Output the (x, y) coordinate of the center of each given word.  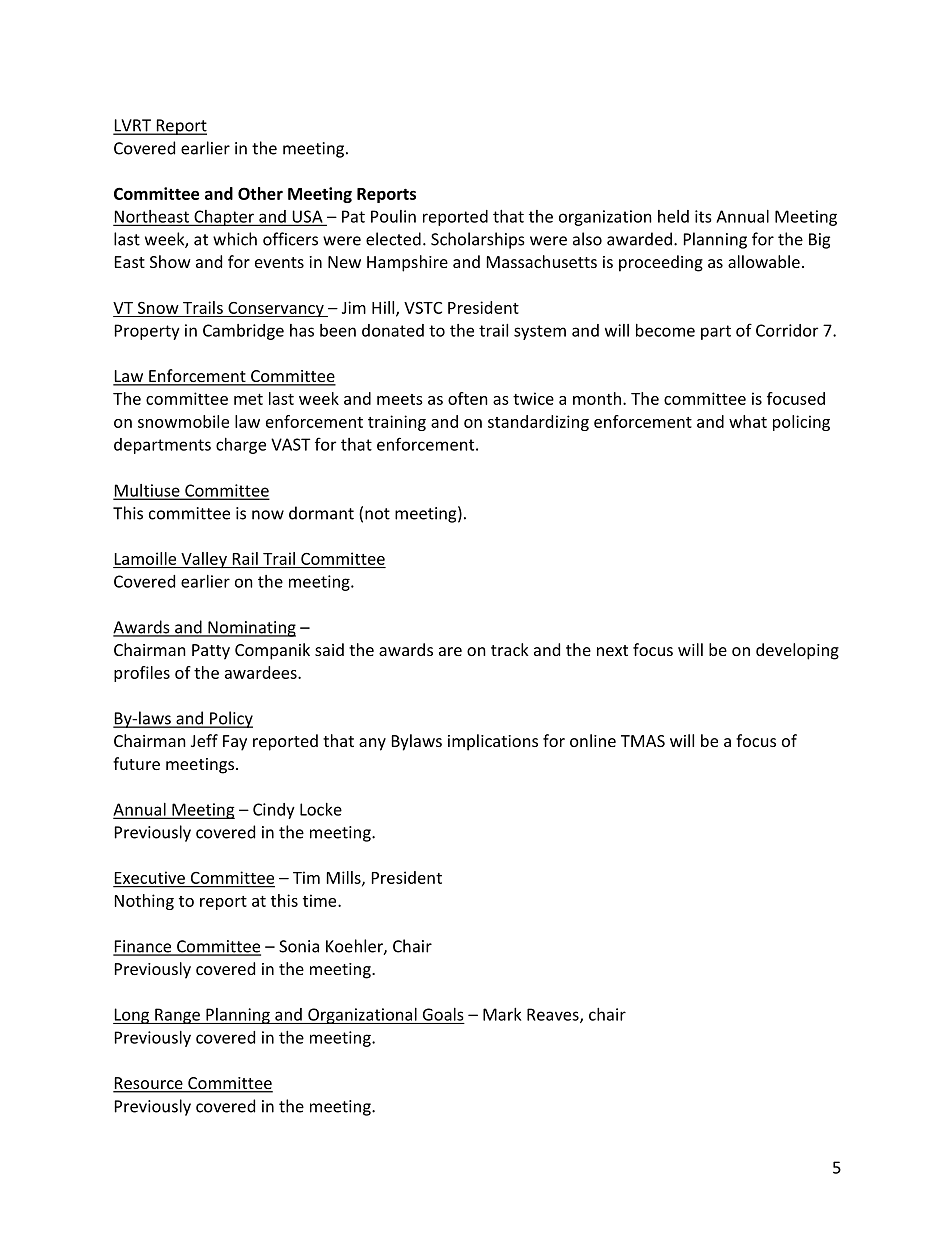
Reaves (554, 1015)
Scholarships (478, 240)
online (593, 740)
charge (241, 446)
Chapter (224, 218)
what (748, 421)
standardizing (538, 423)
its (703, 216)
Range (177, 1016)
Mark (502, 1014)
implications (493, 742)
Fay (235, 743)
